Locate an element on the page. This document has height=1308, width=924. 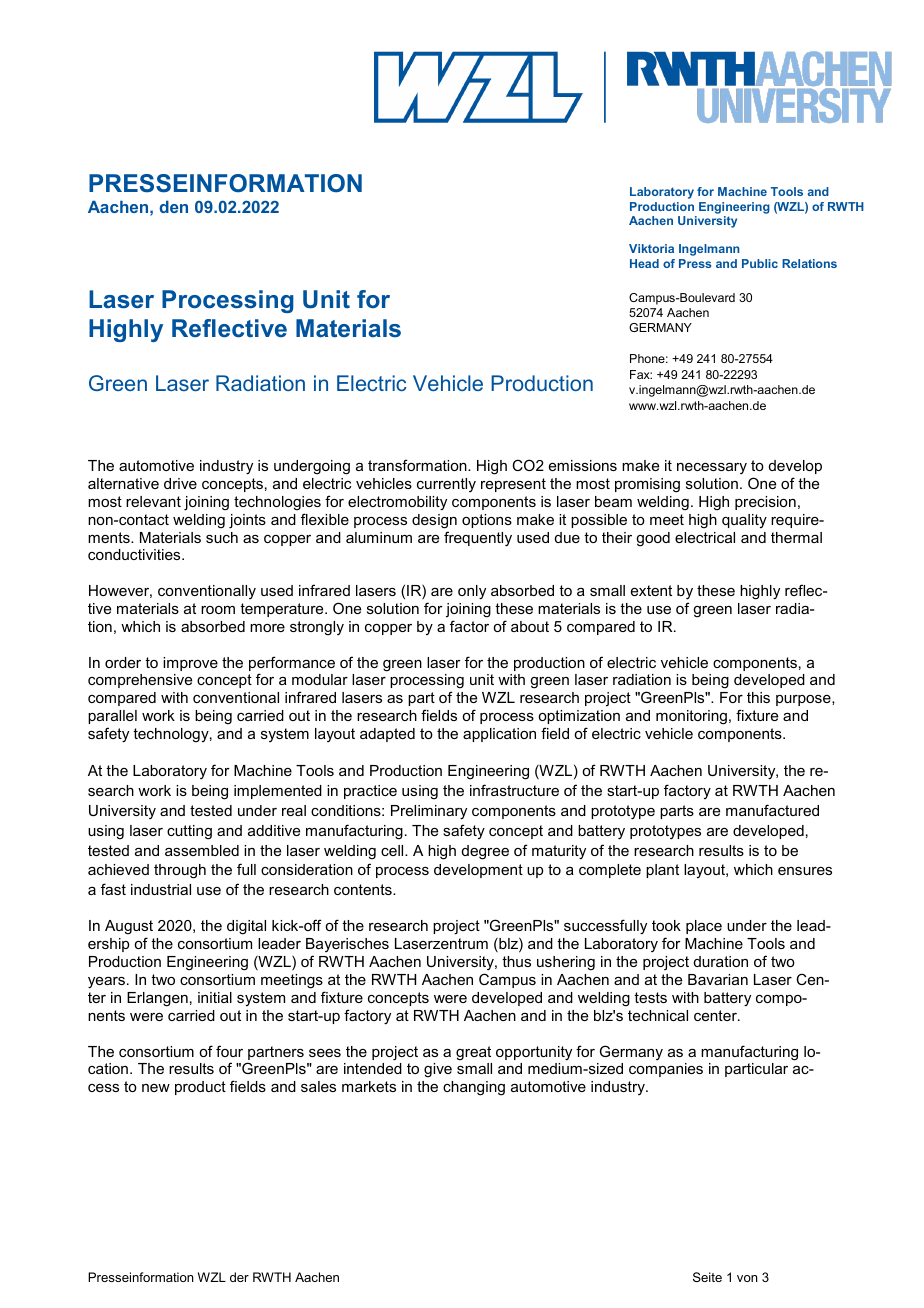
improve is located at coordinates (190, 664).
